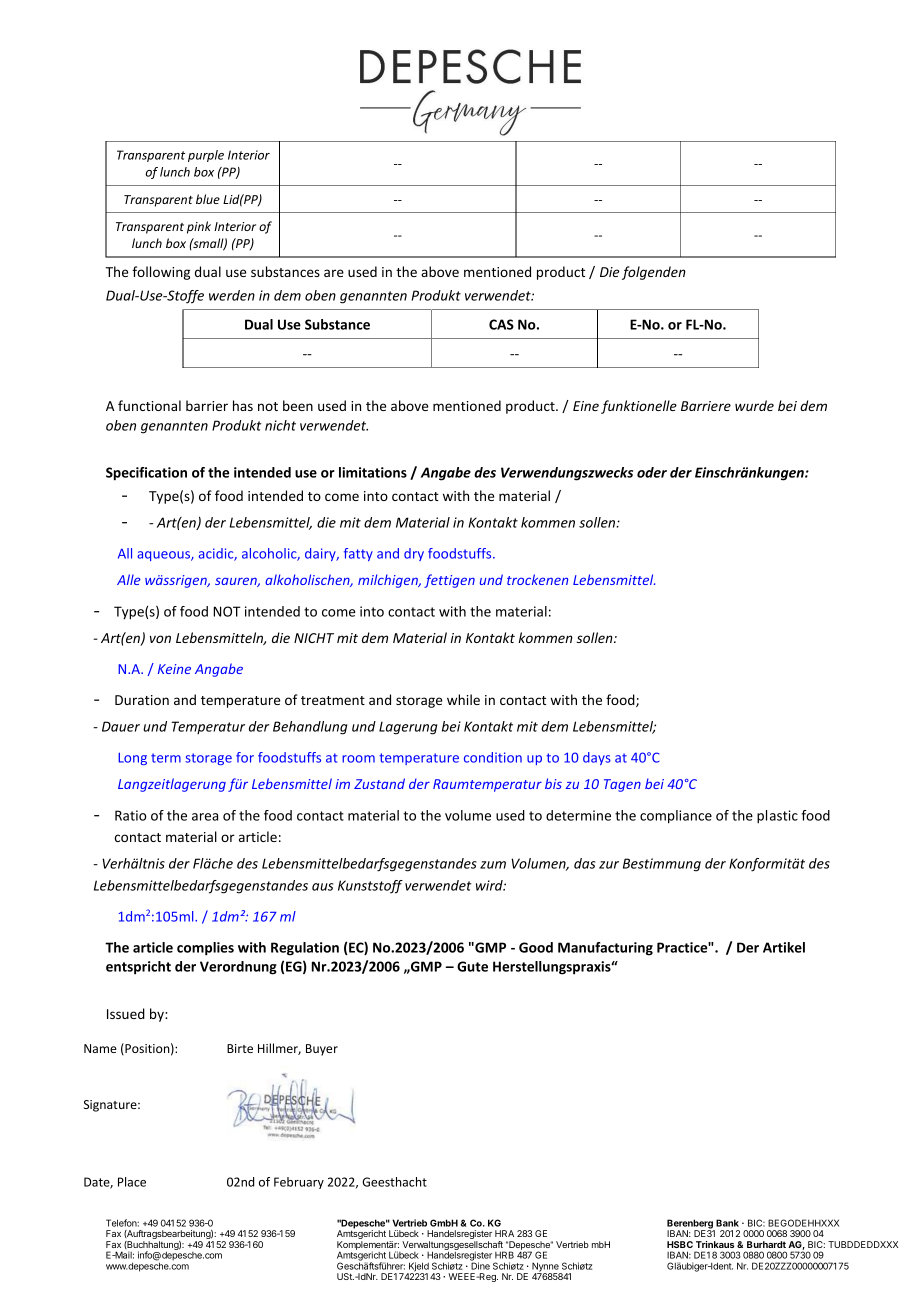  What do you see at coordinates (132, 1182) in the document?
I see `Place` at bounding box center [132, 1182].
